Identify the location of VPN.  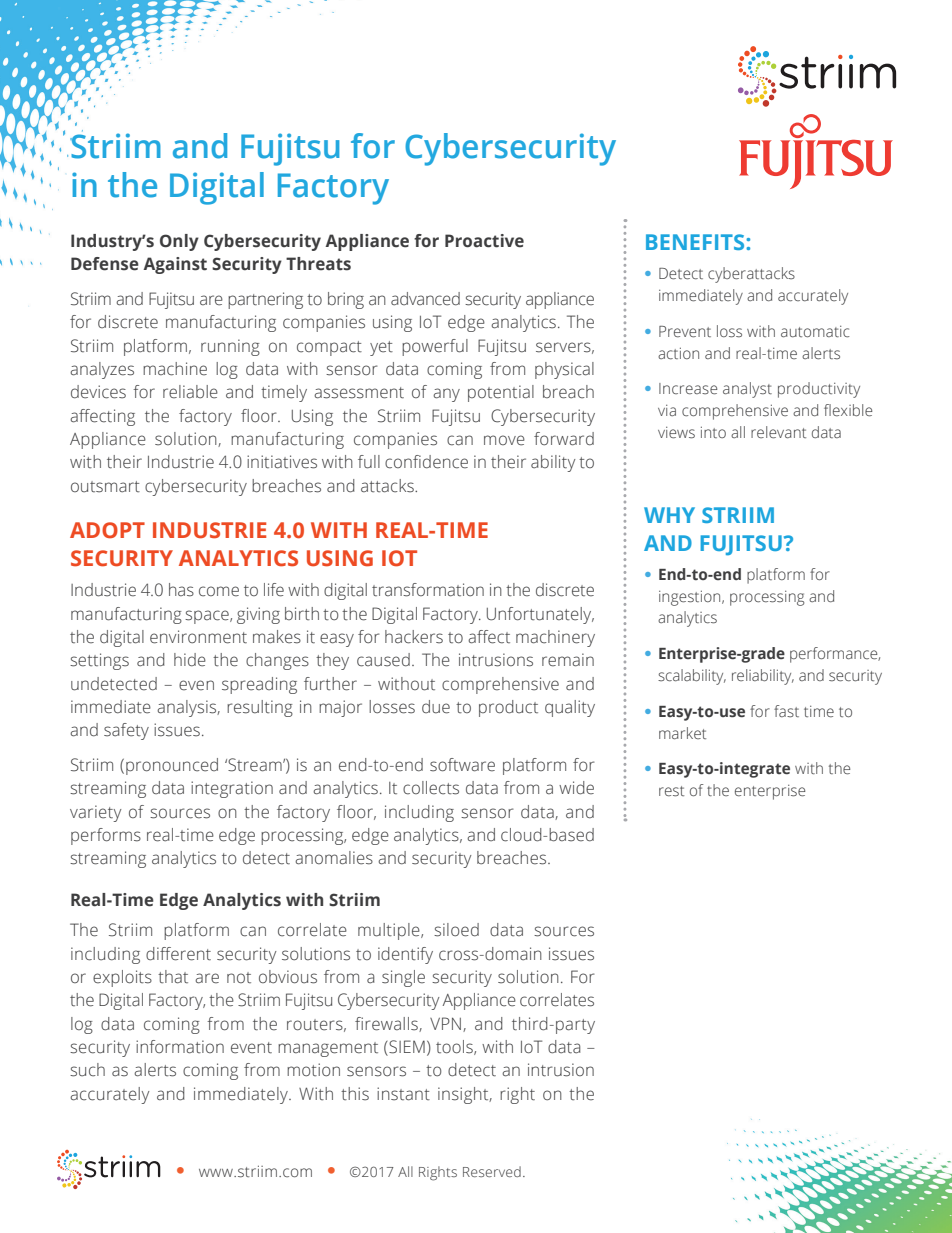
(447, 1024).
